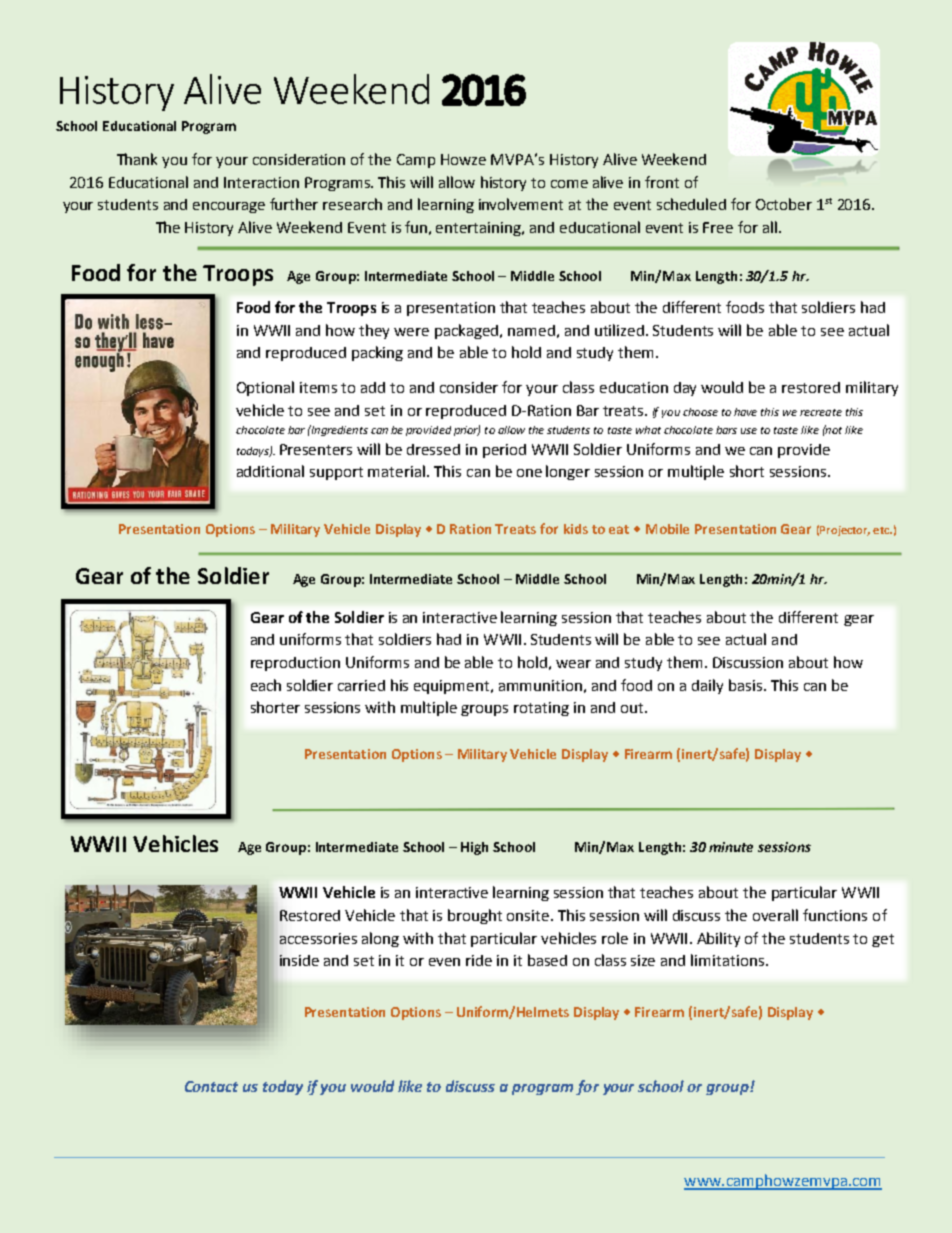 The height and width of the screenshot is (1233, 952). What do you see at coordinates (229, 207) in the screenshot?
I see `encourage` at bounding box center [229, 207].
